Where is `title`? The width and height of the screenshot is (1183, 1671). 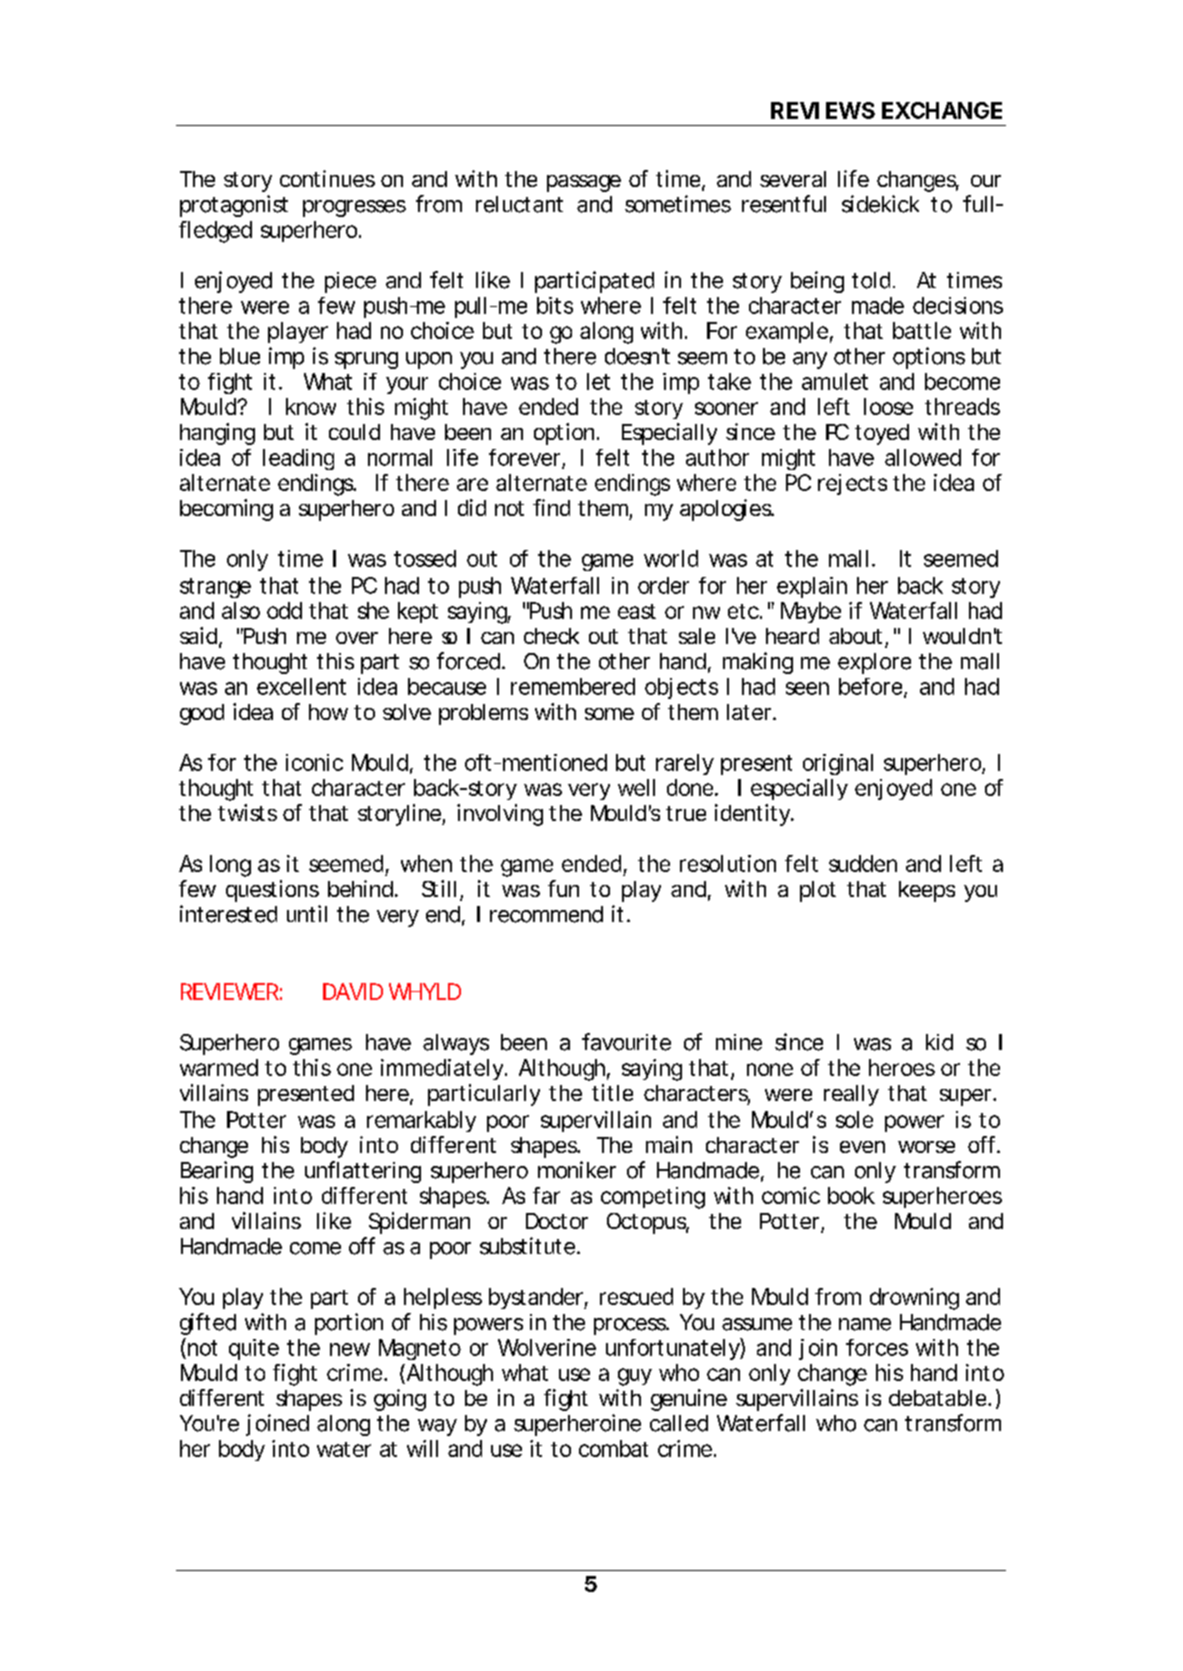 title is located at coordinates (612, 1092).
